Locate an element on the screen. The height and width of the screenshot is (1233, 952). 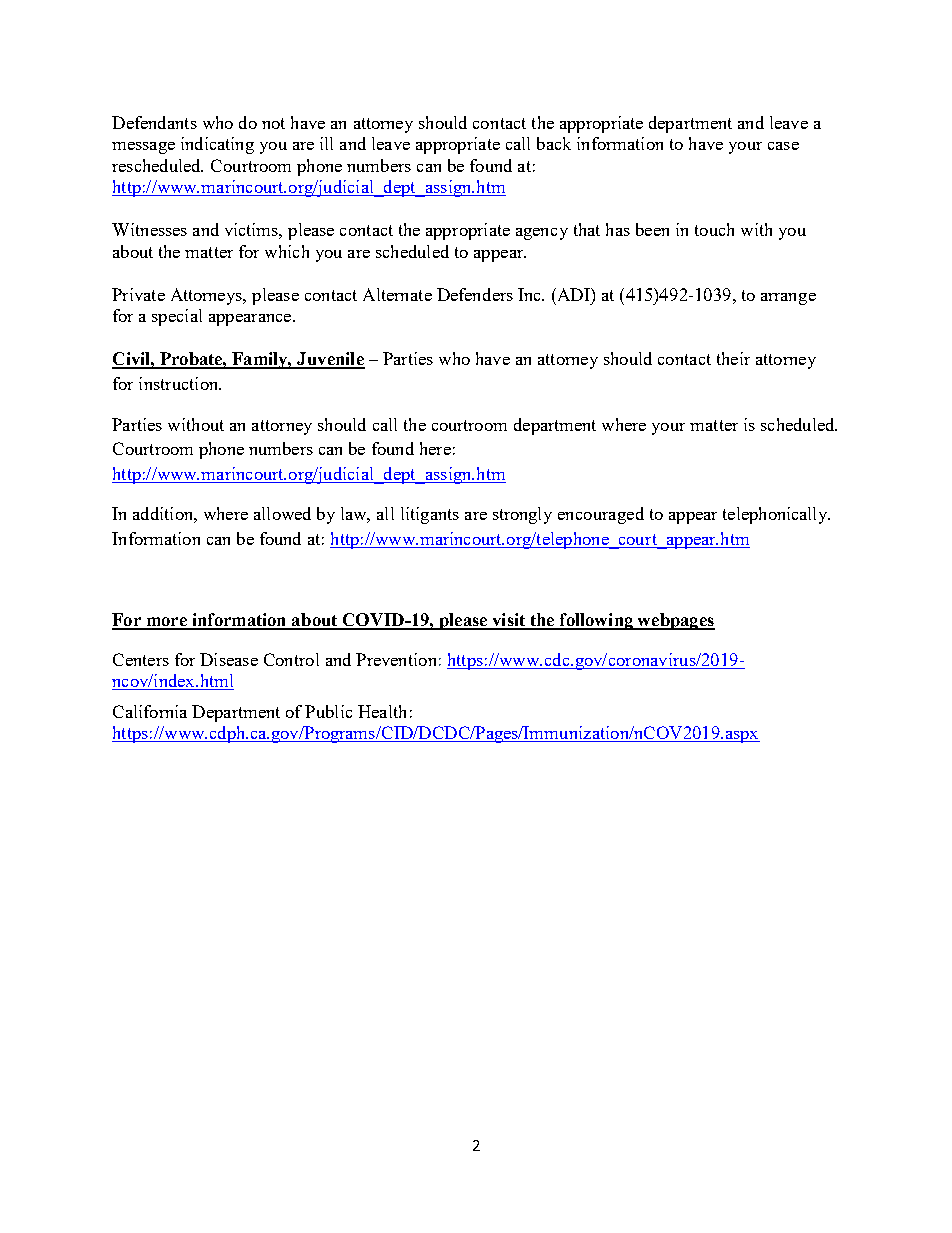
back is located at coordinates (554, 143).
